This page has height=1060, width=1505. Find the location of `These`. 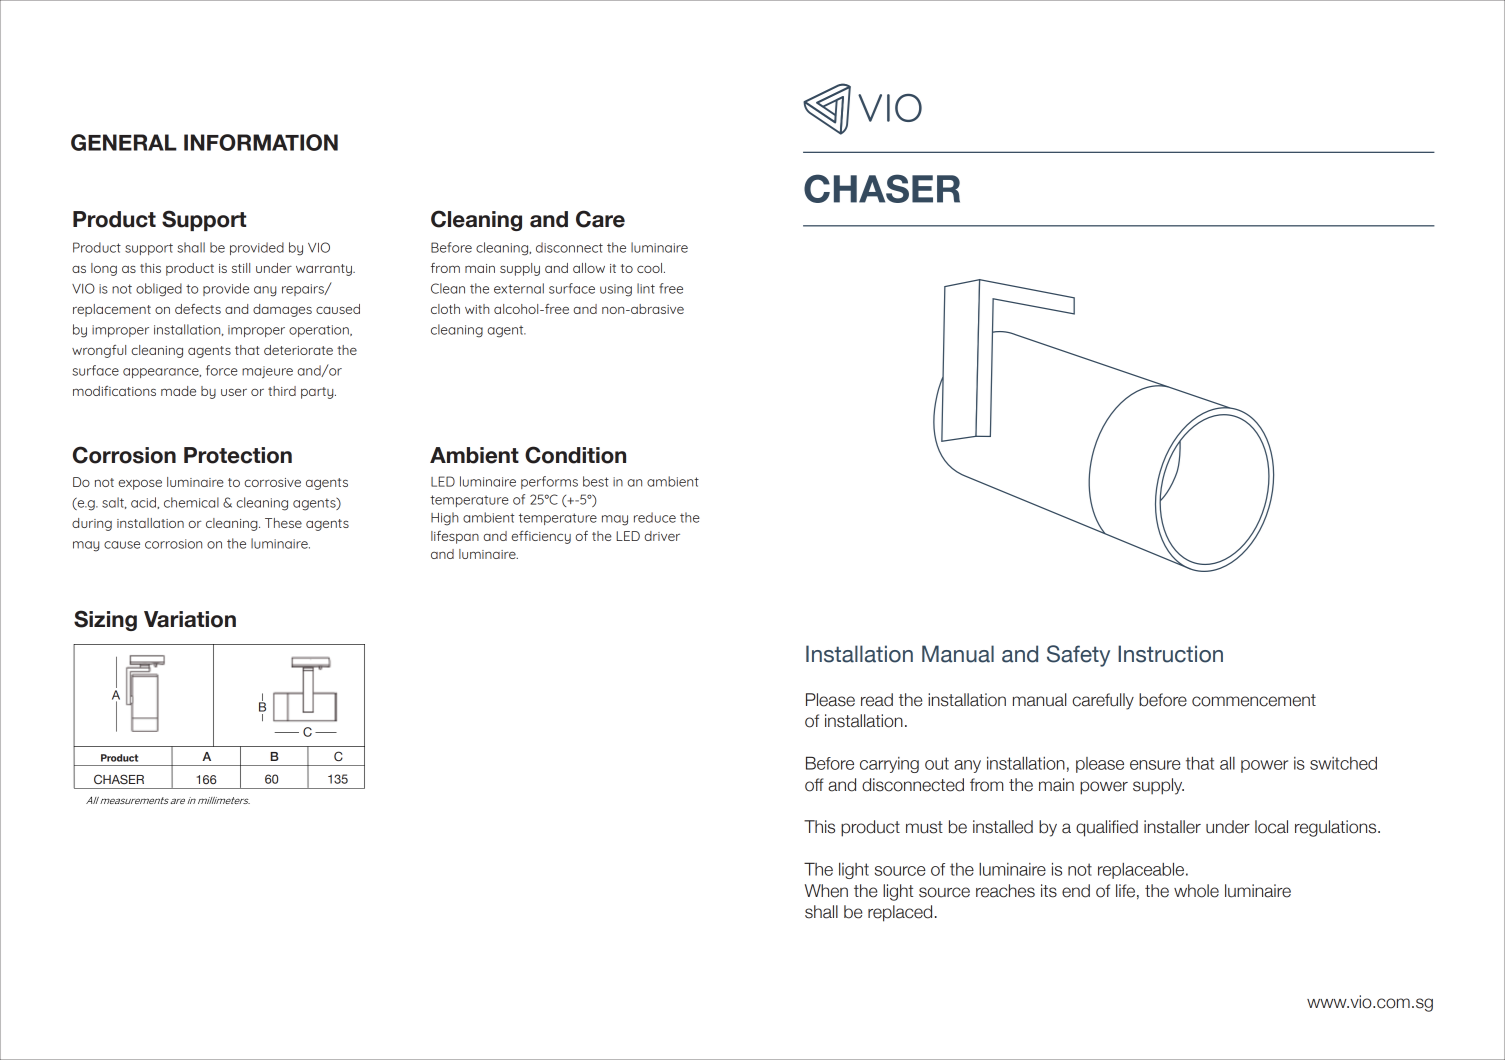

These is located at coordinates (283, 523).
